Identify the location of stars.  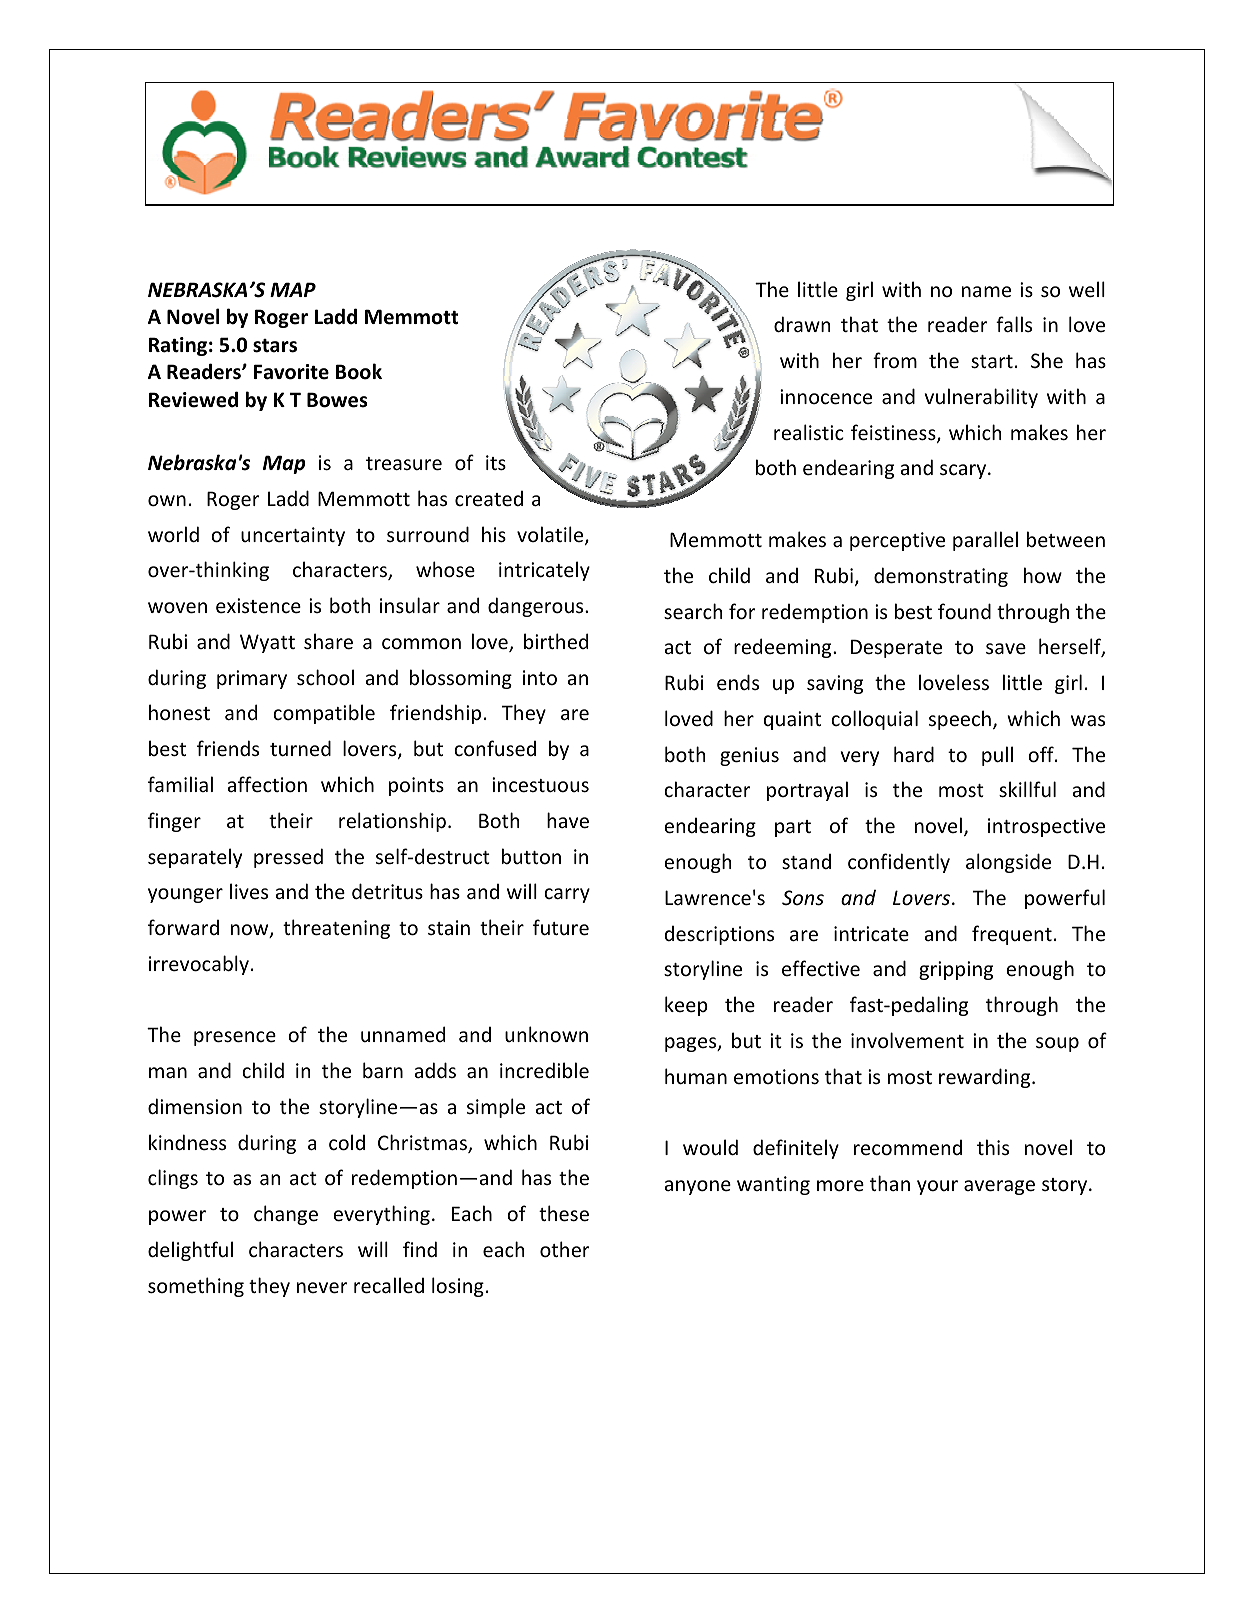
(275, 346).
